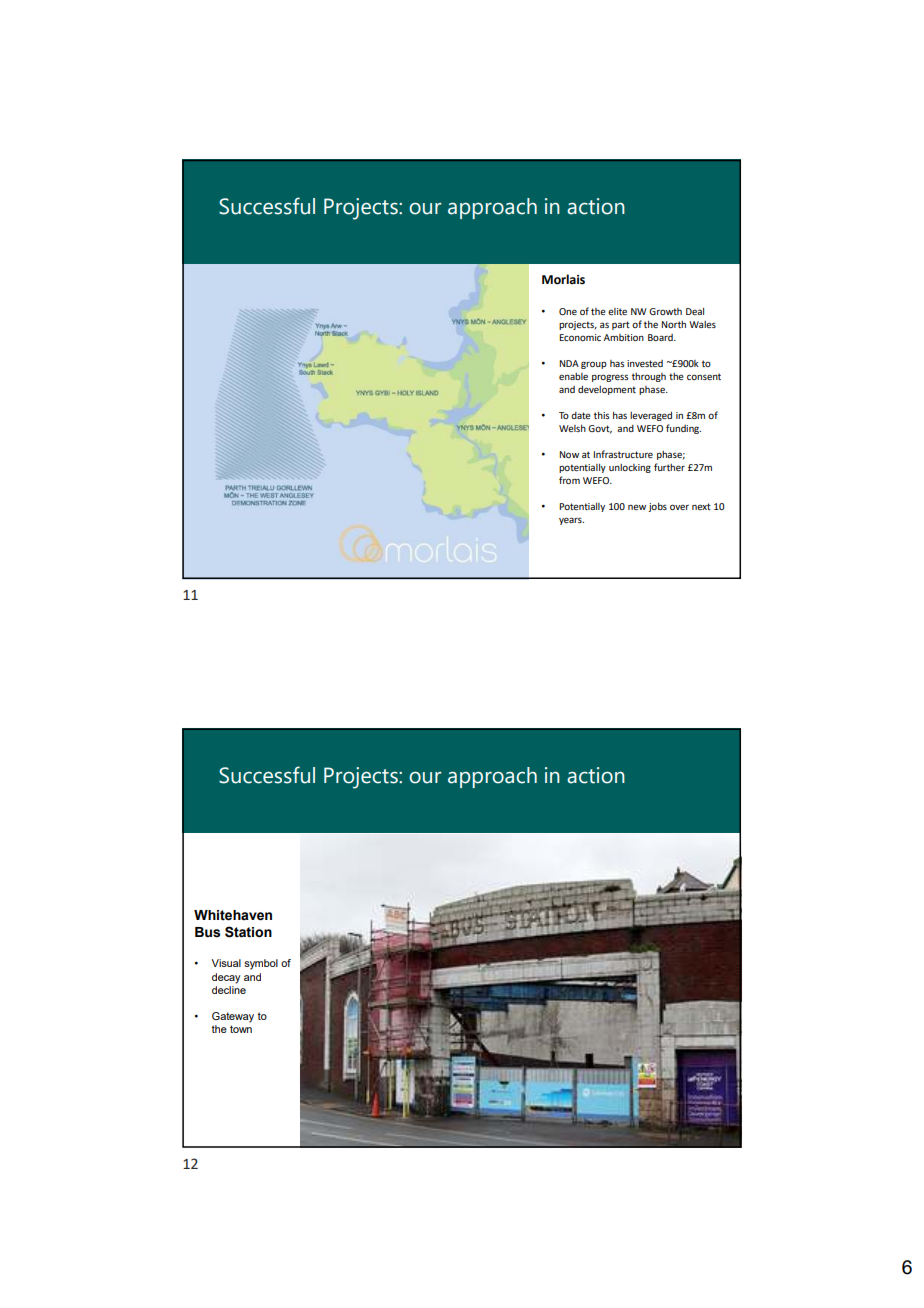 This document has height=1308, width=924. I want to click on symbol, so click(261, 964).
